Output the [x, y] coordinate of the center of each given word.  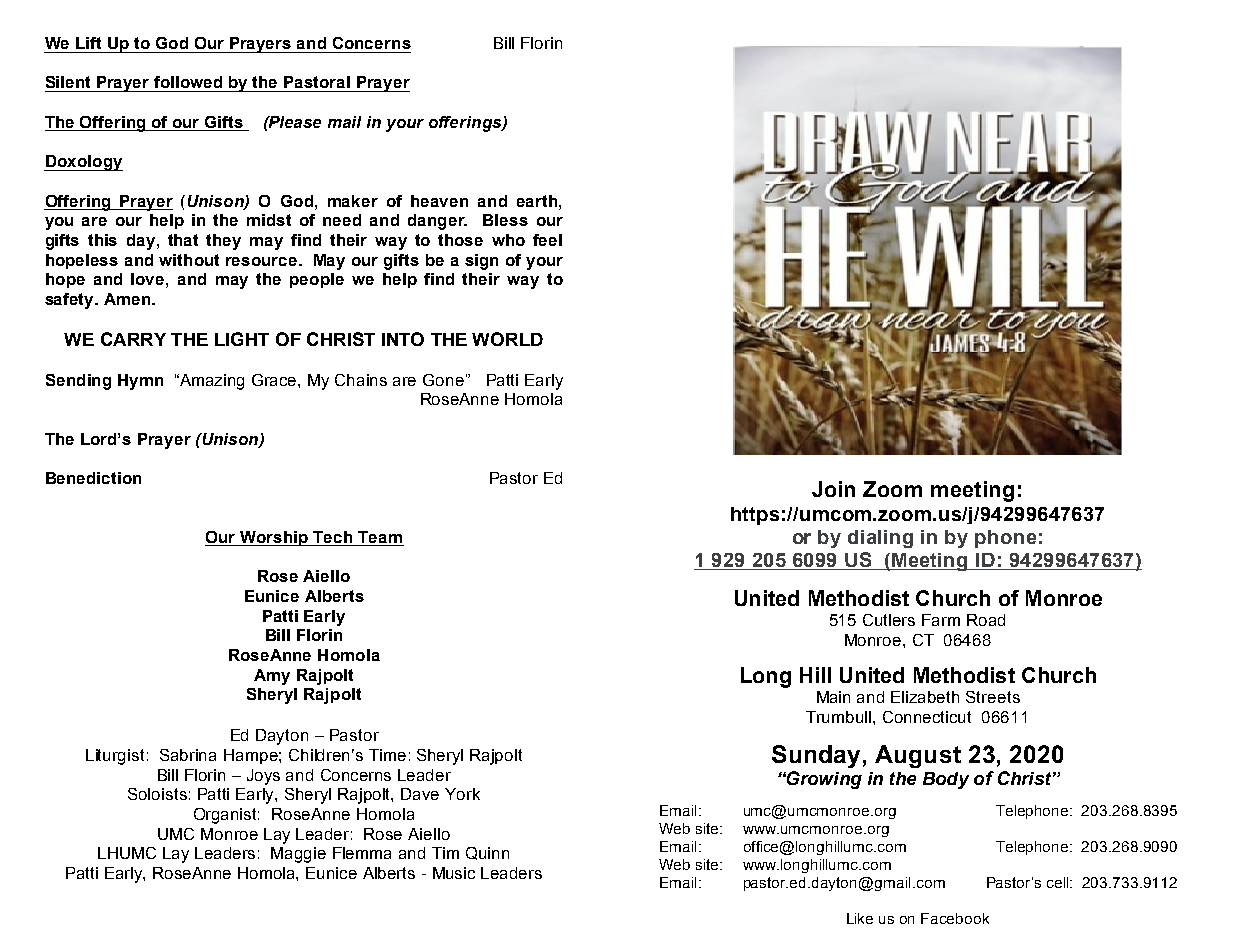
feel [547, 240]
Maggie [298, 855]
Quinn [487, 853]
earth [538, 201]
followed [188, 82]
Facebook [955, 918]
